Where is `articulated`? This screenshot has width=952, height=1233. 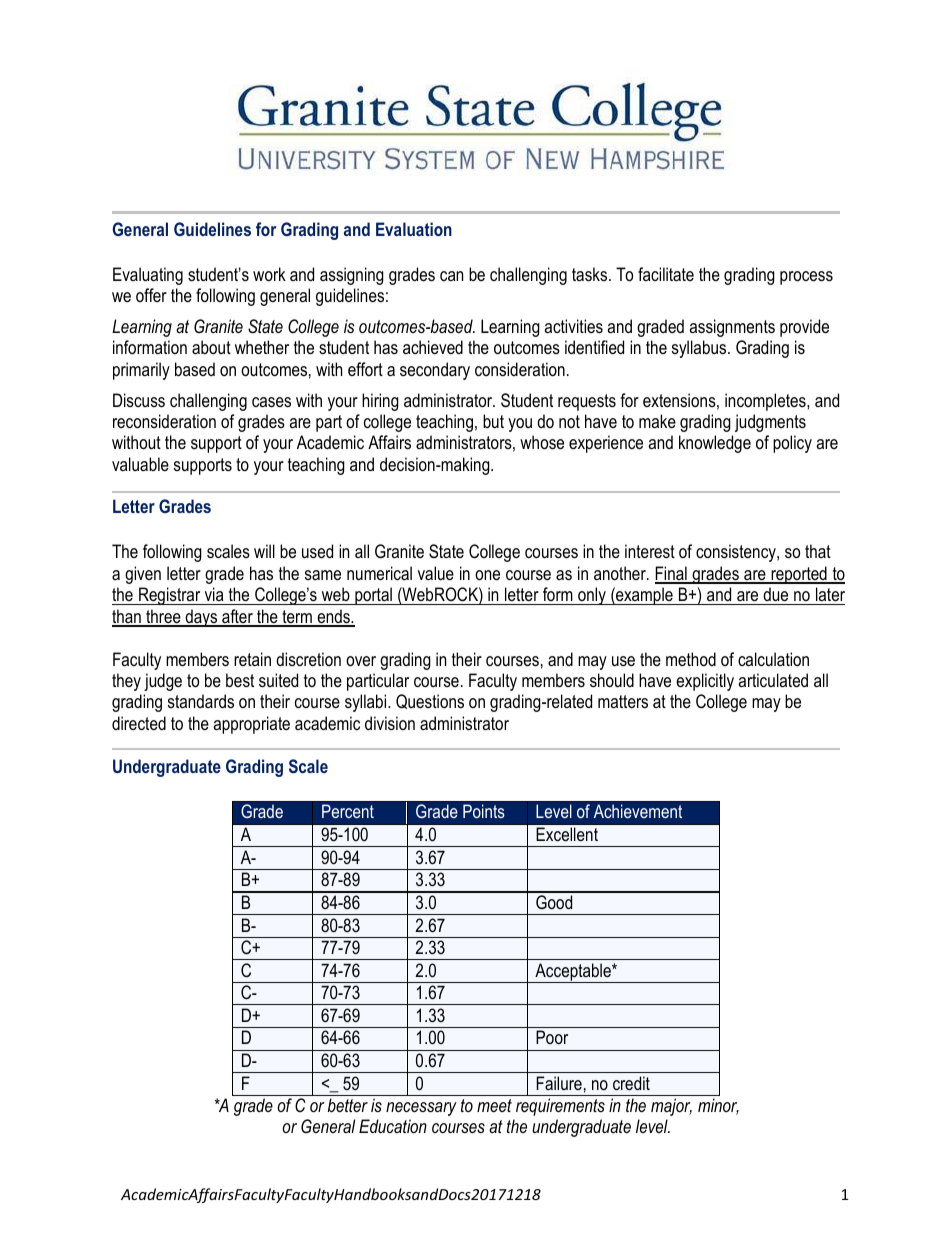 articulated is located at coordinates (773, 680).
